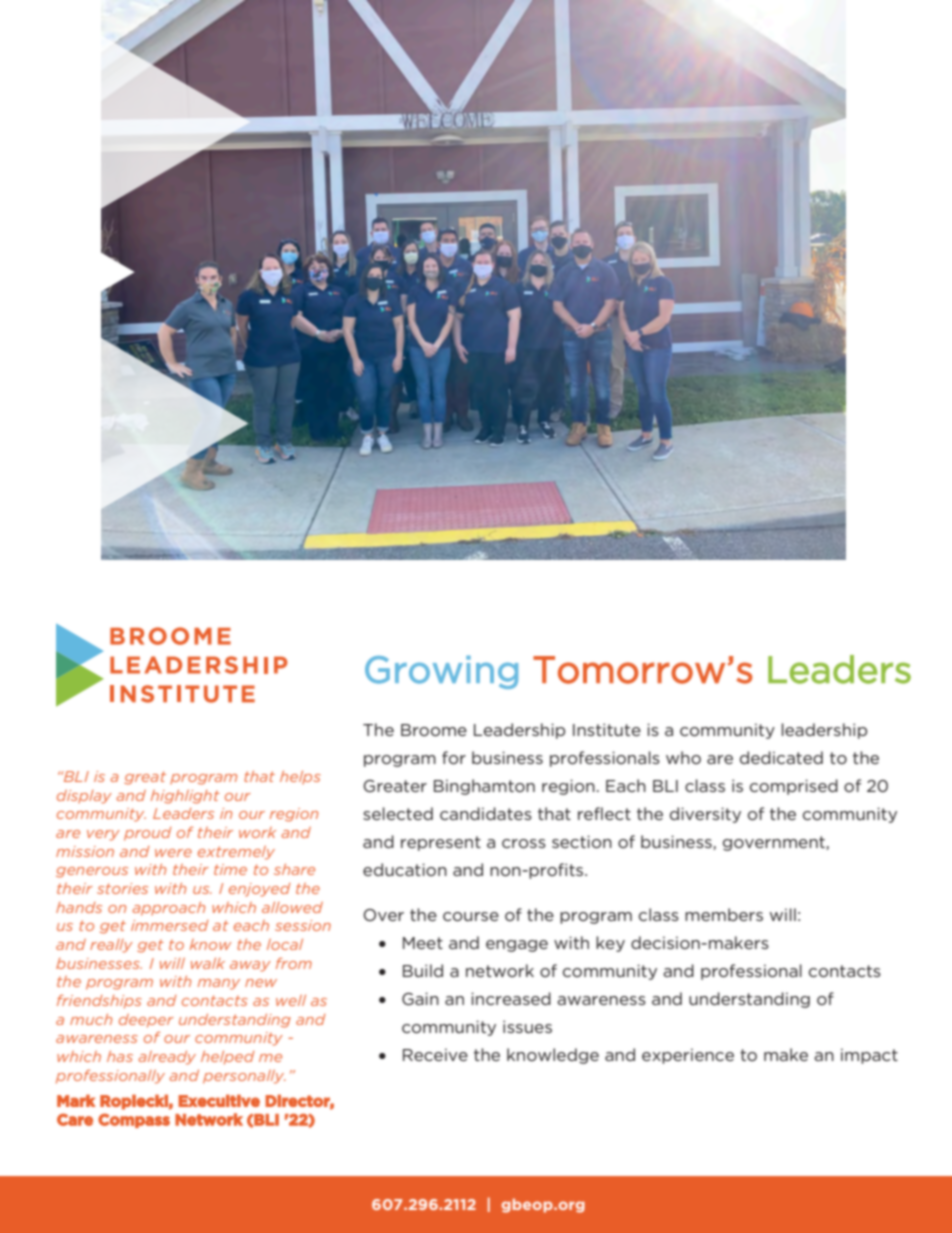 The height and width of the screenshot is (1233, 952). What do you see at coordinates (423, 970) in the screenshot?
I see `Build` at bounding box center [423, 970].
